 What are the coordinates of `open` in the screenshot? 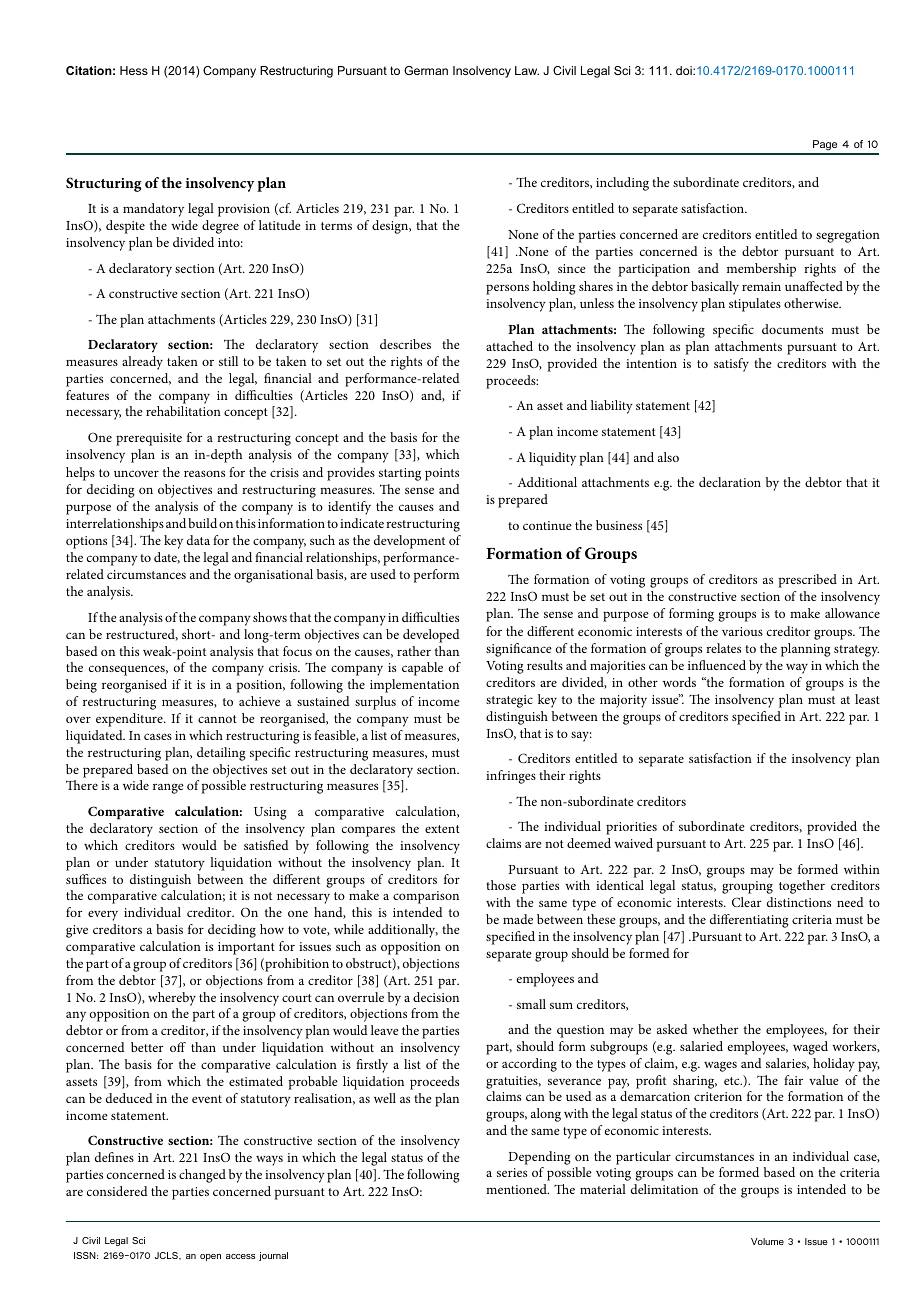 It's located at (210, 1257).
